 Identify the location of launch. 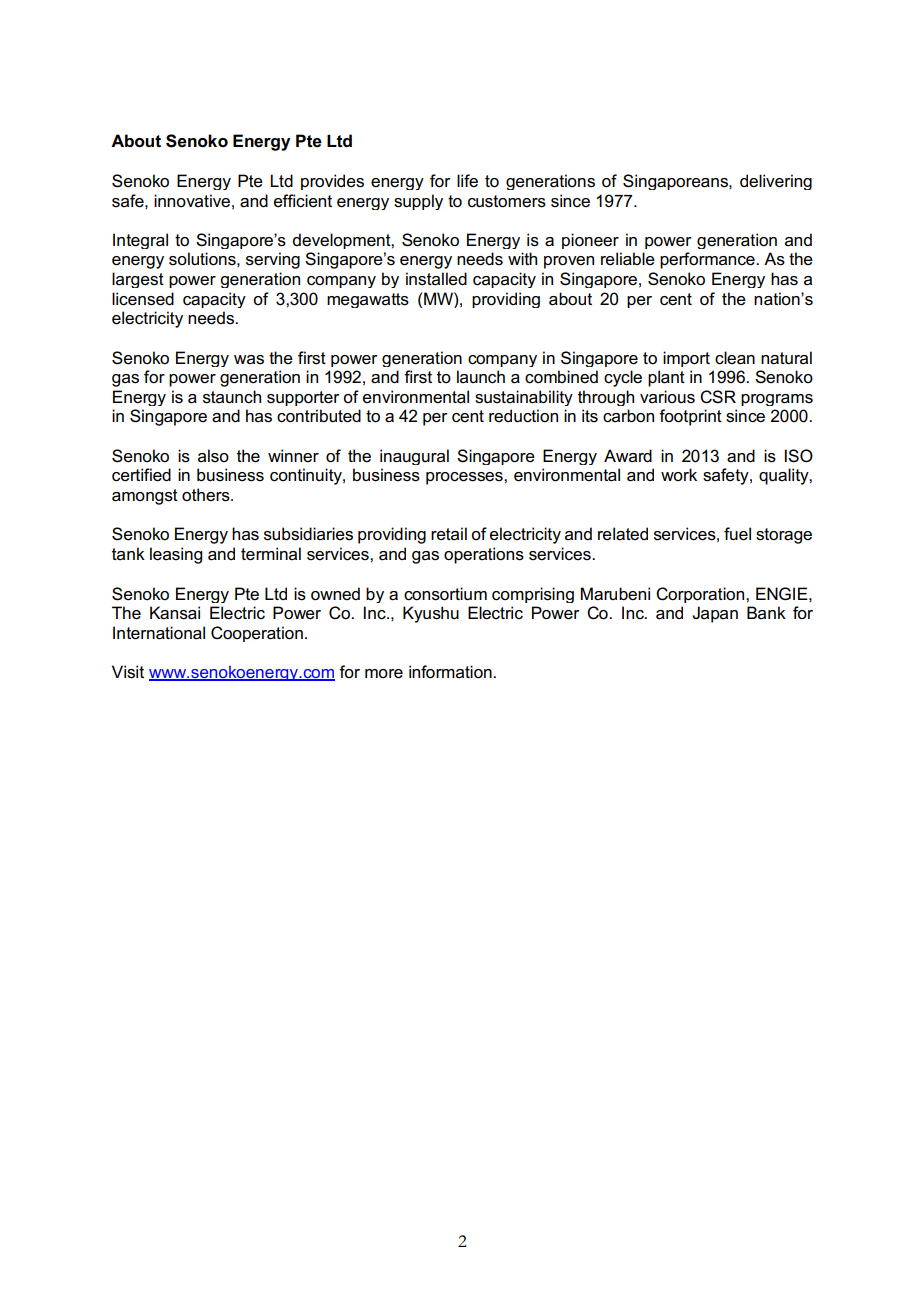
(481, 377).
